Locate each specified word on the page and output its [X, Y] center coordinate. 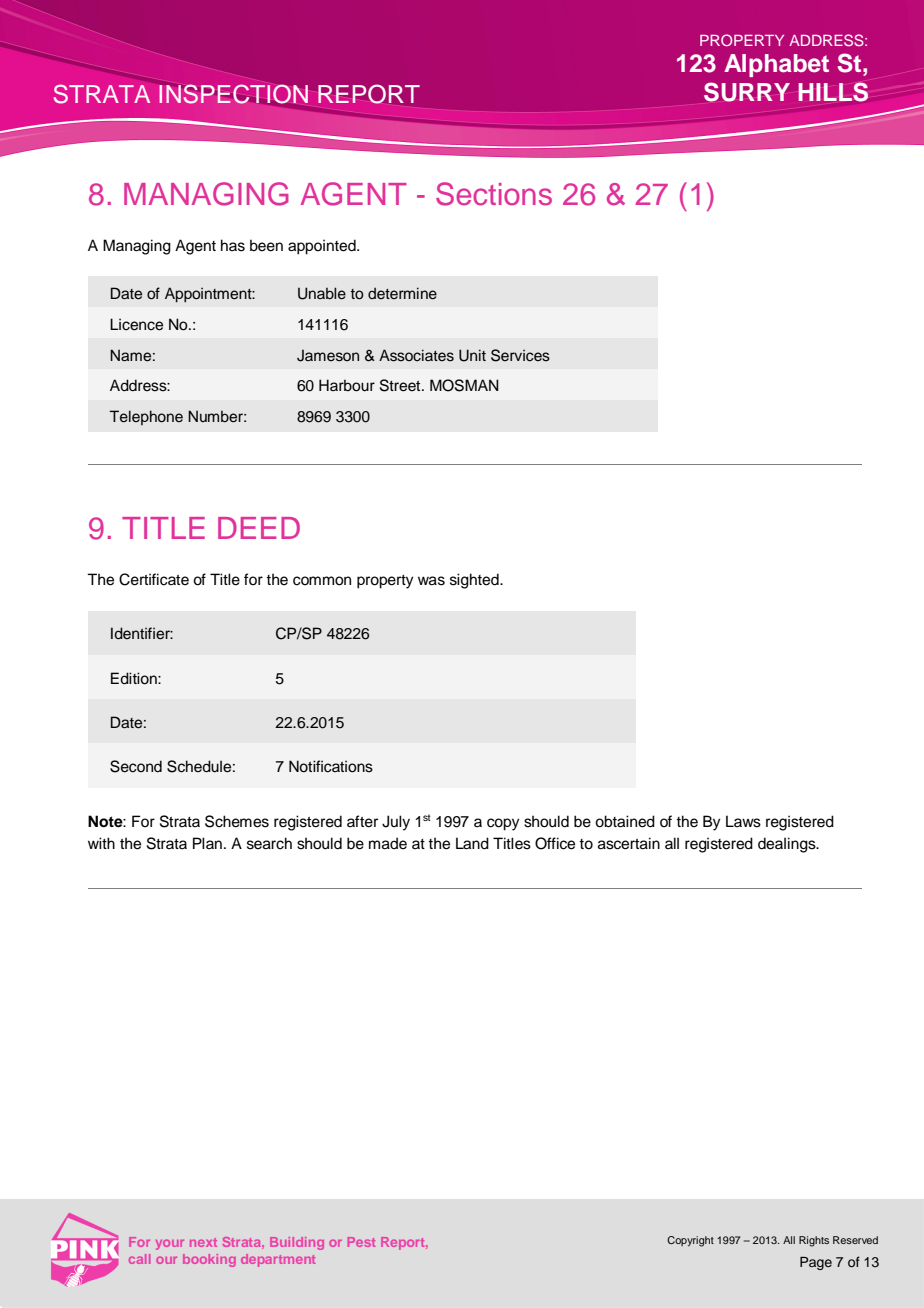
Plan [207, 843]
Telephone [146, 417]
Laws [743, 821]
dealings [788, 845]
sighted [475, 581]
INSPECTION [233, 94]
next [203, 1242]
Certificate [154, 579]
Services [520, 355]
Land [472, 843]
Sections [494, 194]
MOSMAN [464, 385]
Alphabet [776, 65]
